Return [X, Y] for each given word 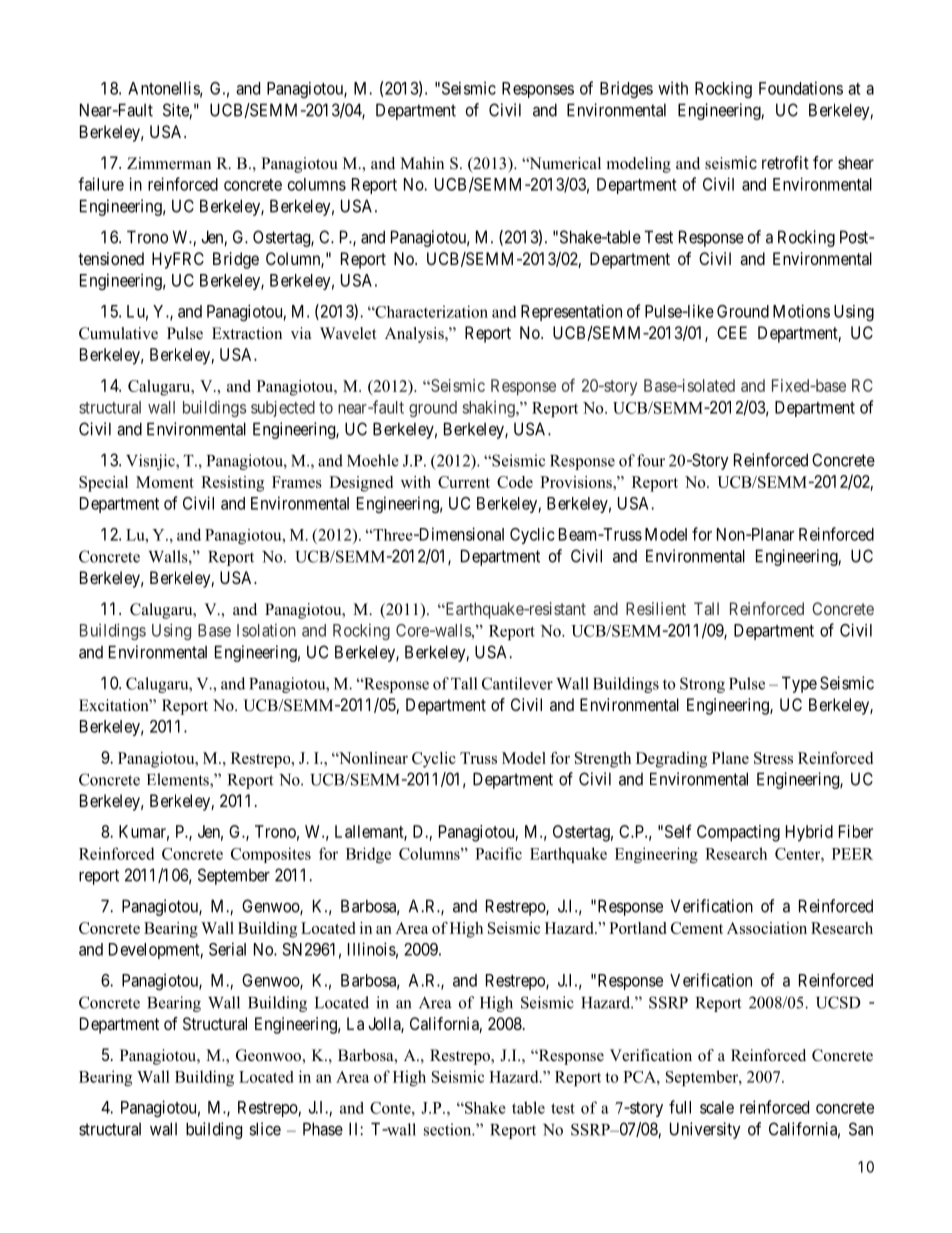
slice [265, 1129]
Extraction [247, 333]
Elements [179, 780]
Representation [571, 312]
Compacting [738, 833]
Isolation [266, 630]
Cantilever [517, 683]
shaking [489, 409]
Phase [323, 1129]
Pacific [498, 853]
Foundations [801, 88]
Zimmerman [169, 163]
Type [799, 684]
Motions [801, 311]
